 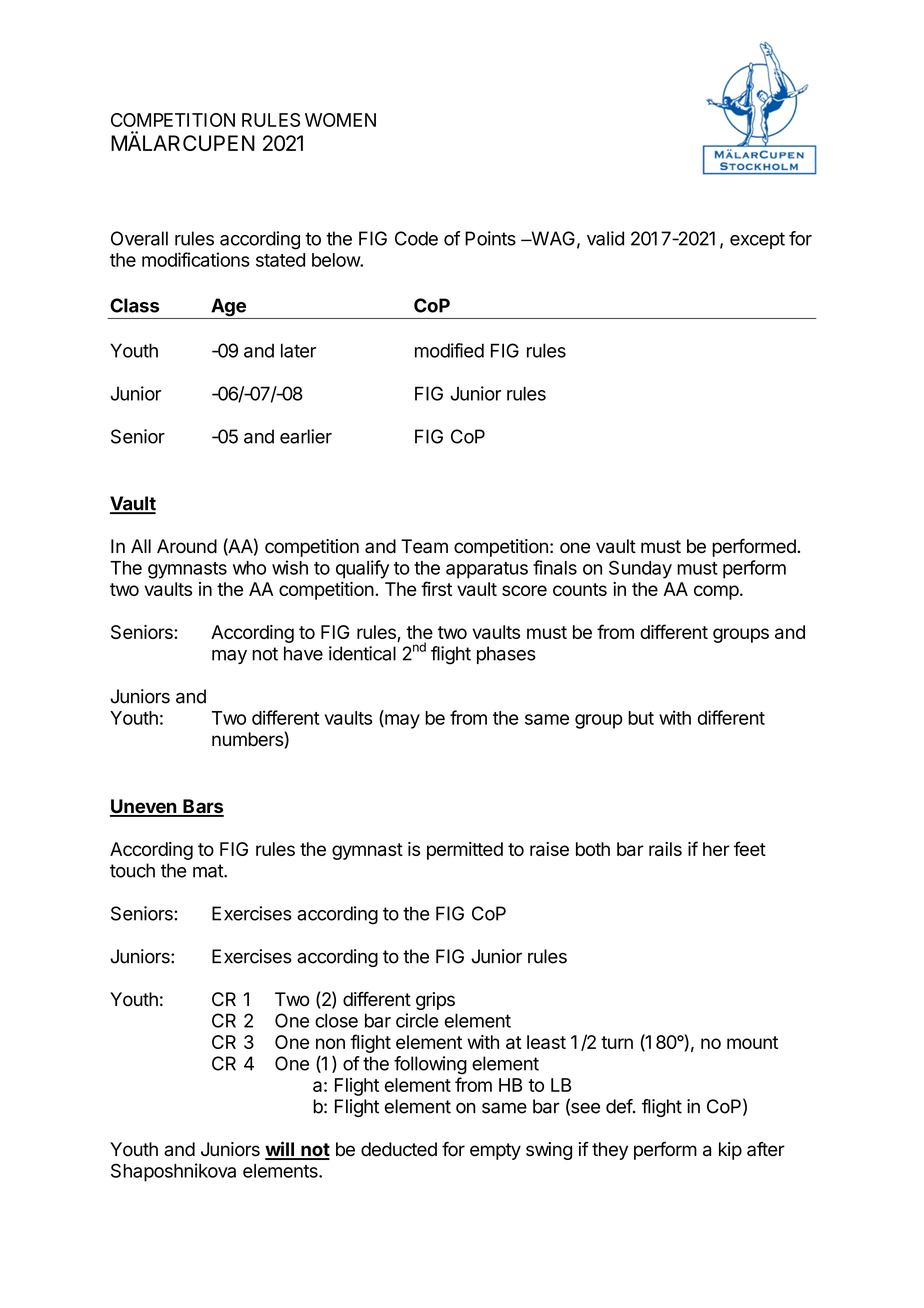 What do you see at coordinates (202, 807) in the screenshot?
I see `Bars` at bounding box center [202, 807].
